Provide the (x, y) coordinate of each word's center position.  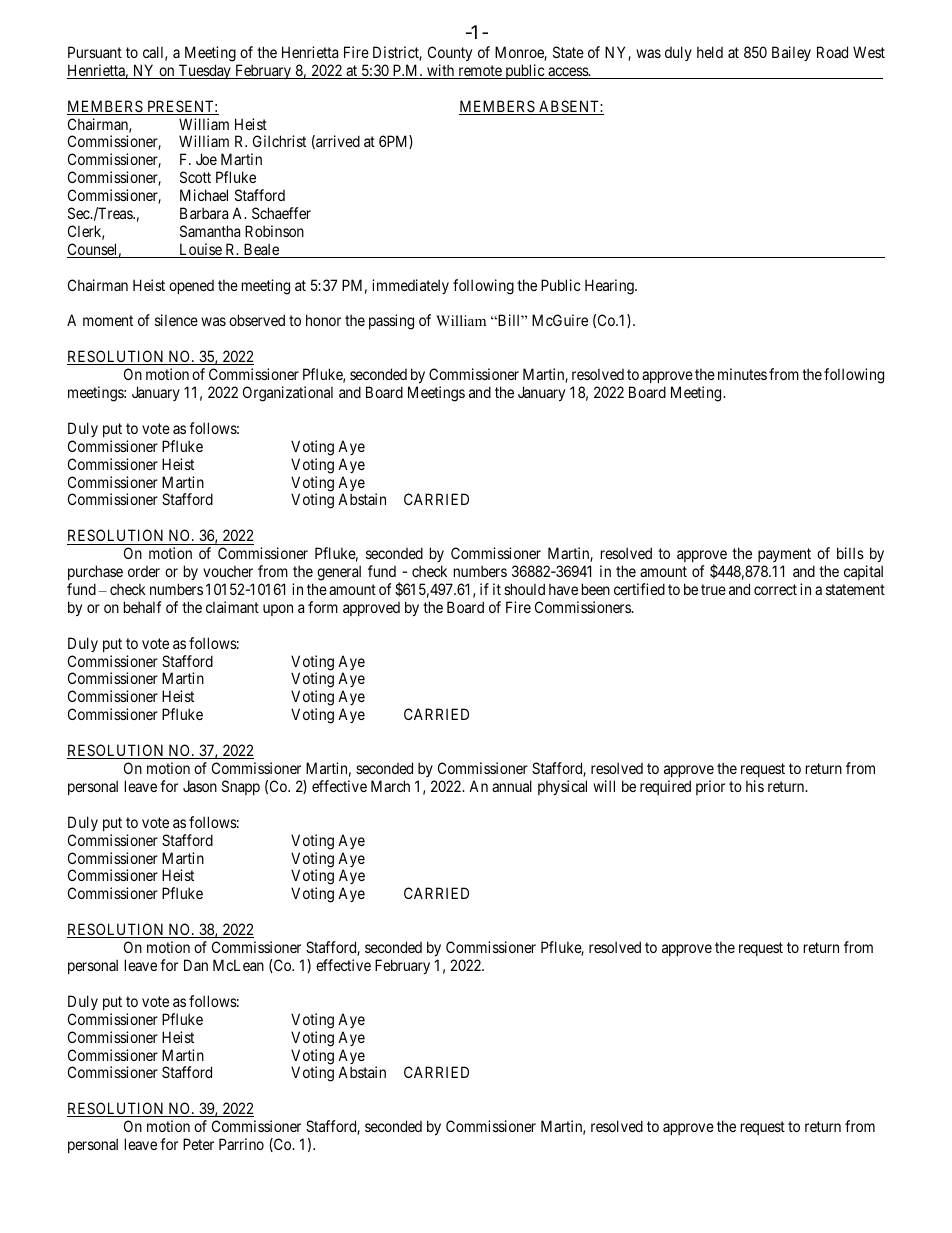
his (755, 786)
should (524, 589)
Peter (198, 1144)
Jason (200, 786)
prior (710, 787)
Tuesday (205, 71)
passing (391, 322)
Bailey (791, 53)
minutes (742, 374)
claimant (232, 607)
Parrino (241, 1144)
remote (480, 72)
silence (176, 320)
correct (775, 589)
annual (512, 786)
